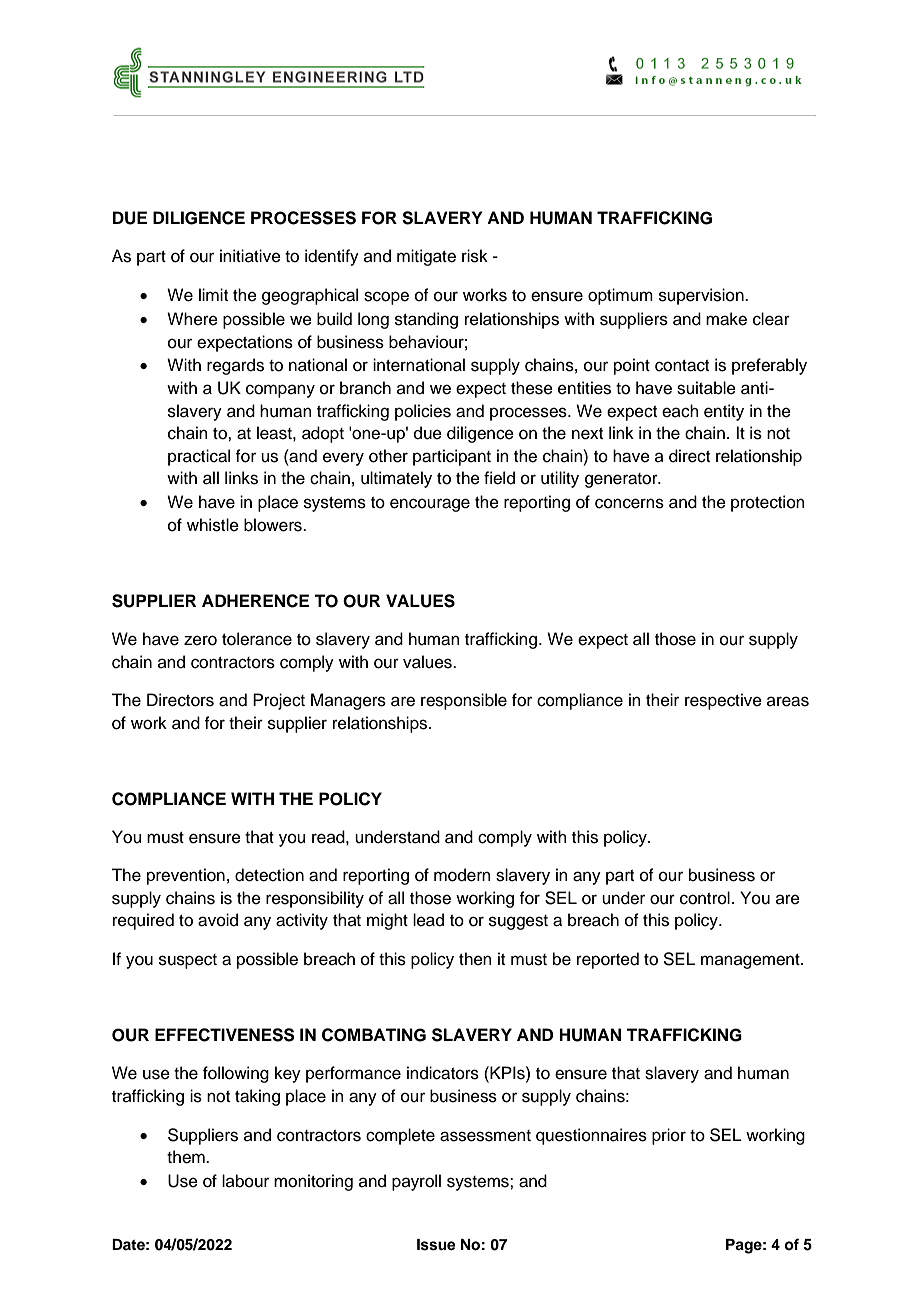  Describe the element at coordinates (279, 701) in the page. I see `Project` at that location.
